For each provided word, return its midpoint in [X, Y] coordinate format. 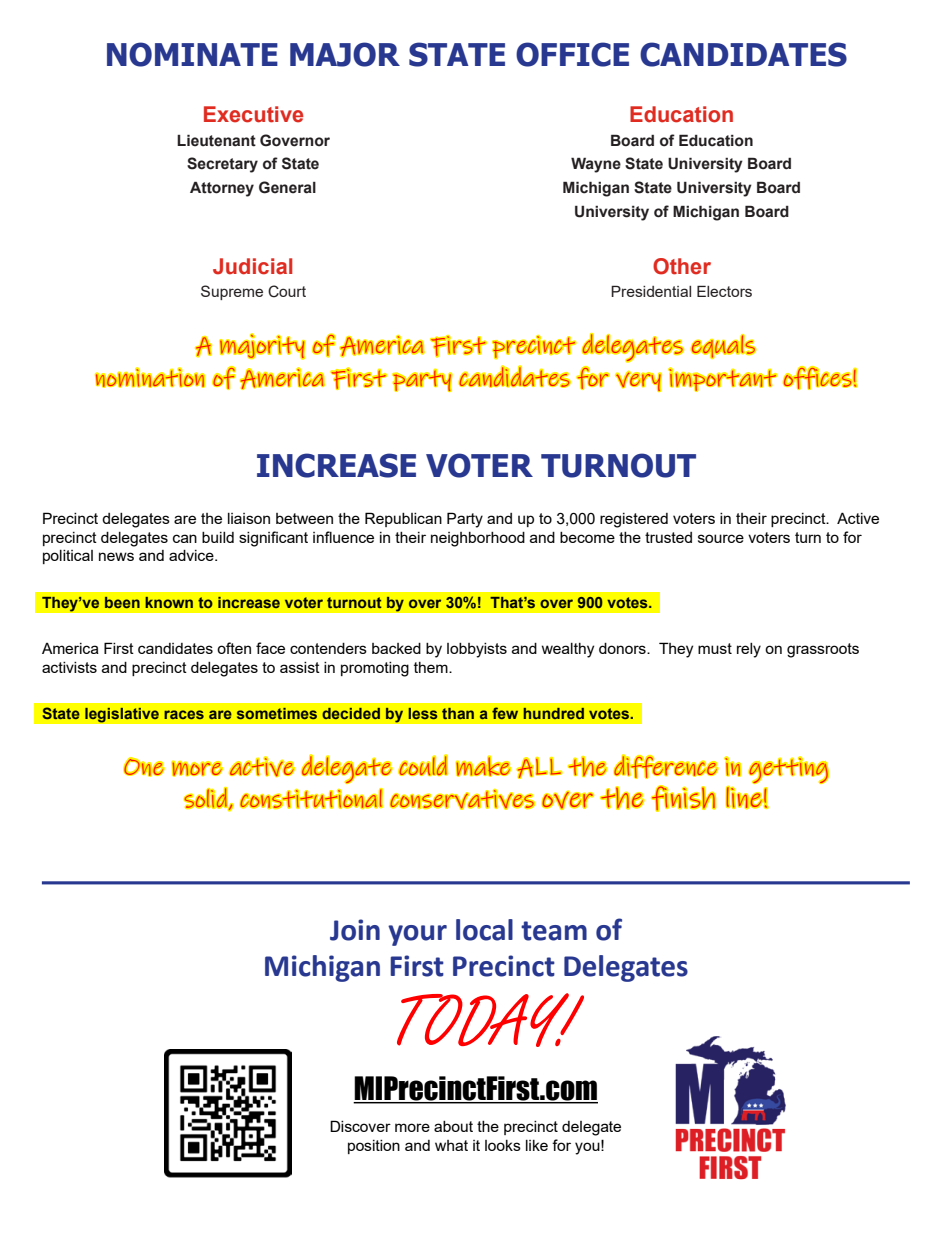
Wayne [596, 165]
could [423, 765]
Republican [403, 519]
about [453, 1126]
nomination [150, 377]
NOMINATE [192, 54]
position [374, 1147]
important [723, 379]
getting [788, 770]
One [144, 767]
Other [682, 266]
